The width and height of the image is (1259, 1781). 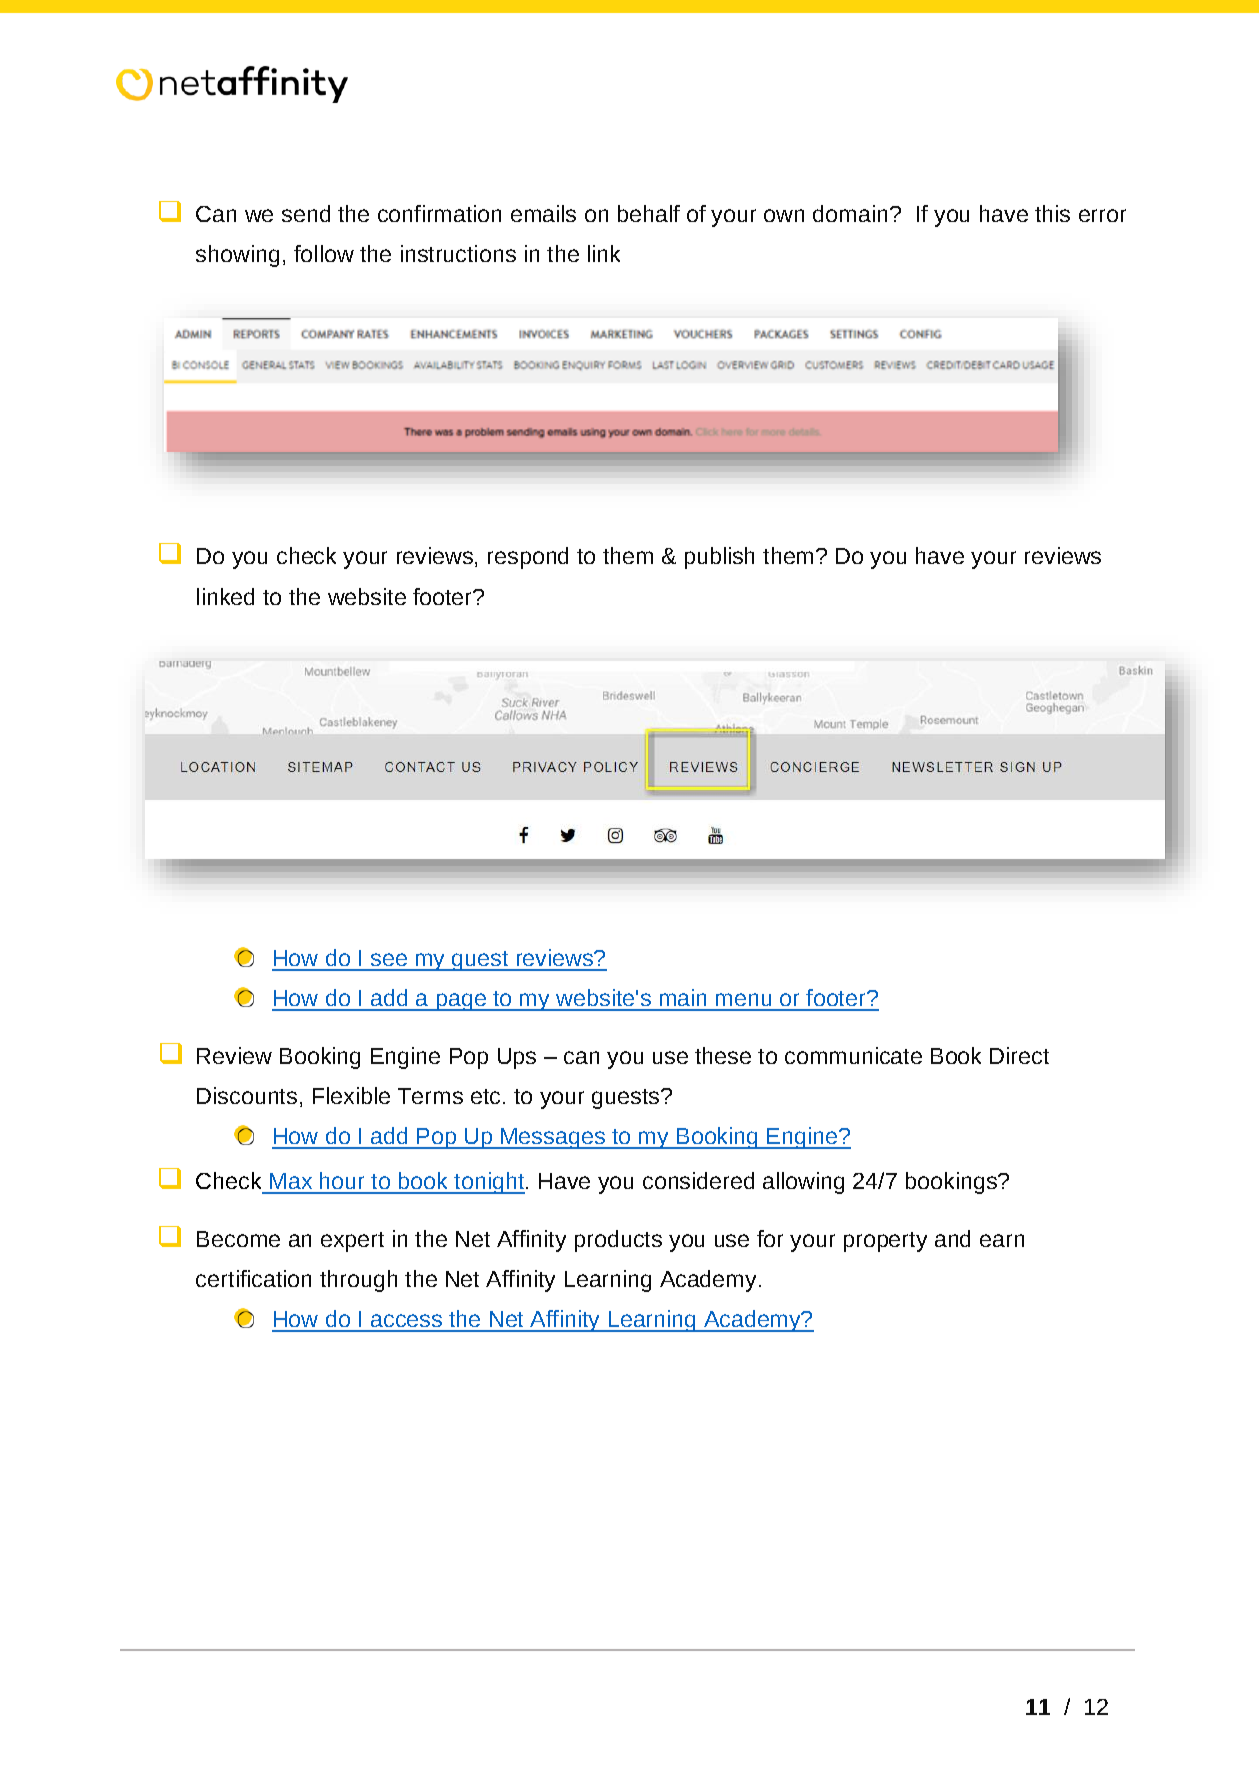 What do you see at coordinates (461, 1002) in the image?
I see `page` at bounding box center [461, 1002].
